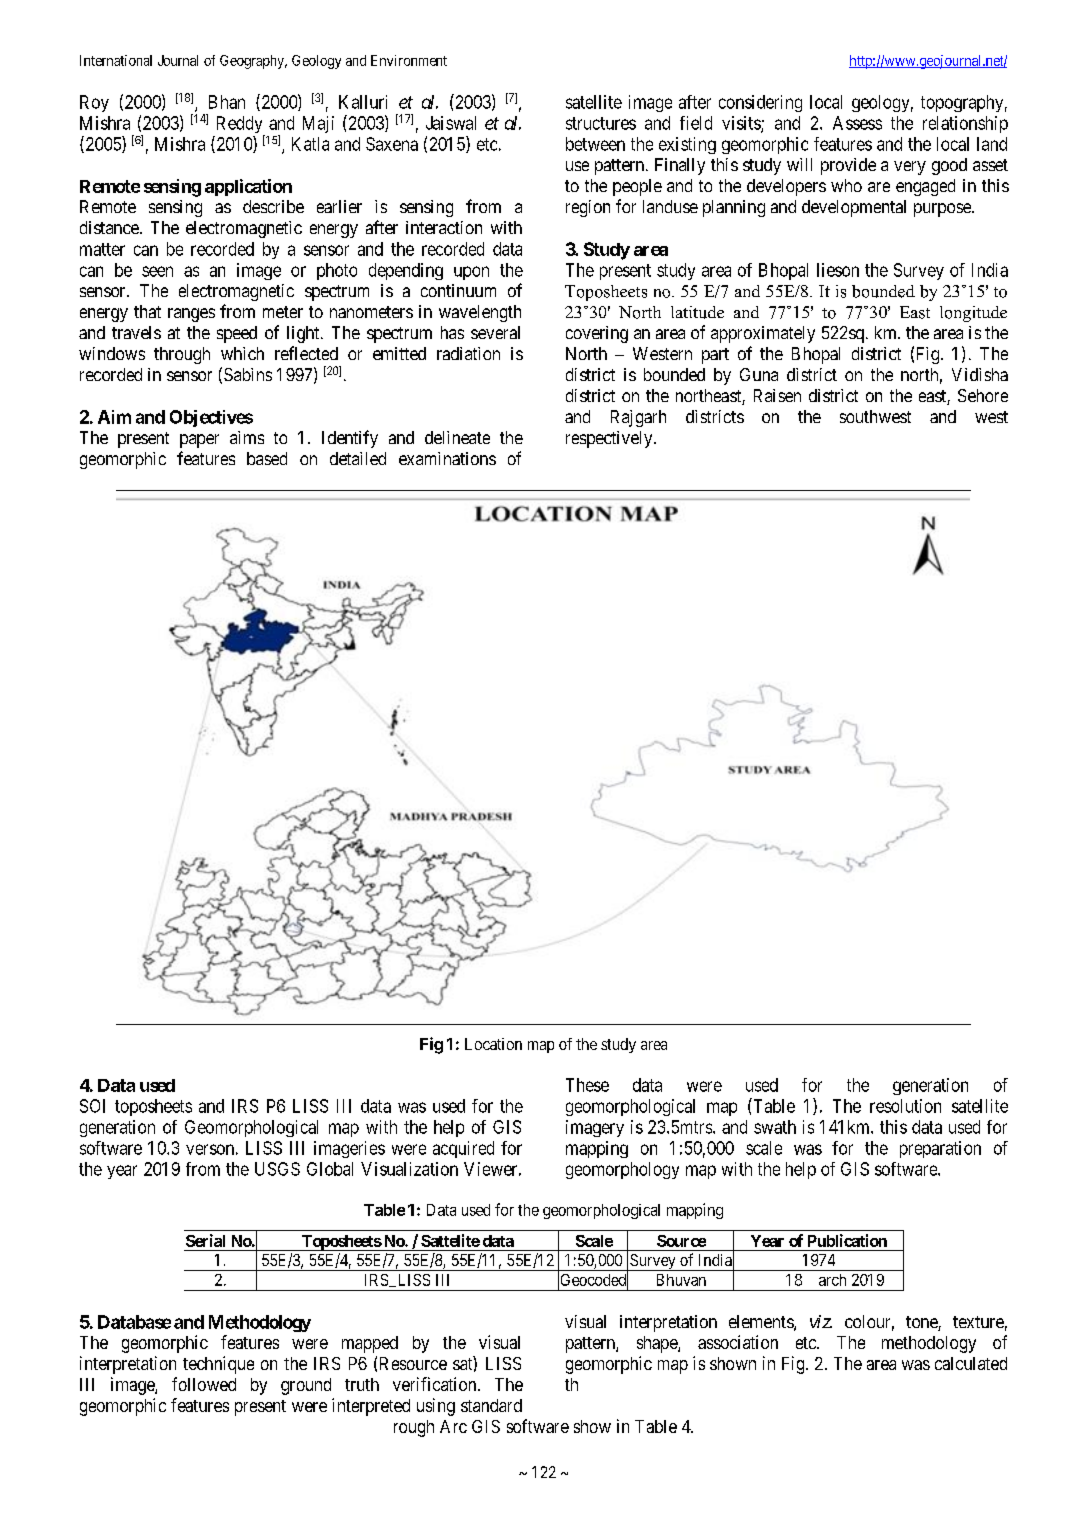 The height and width of the page is (1536, 1087). I want to click on technique, so click(218, 1365).
